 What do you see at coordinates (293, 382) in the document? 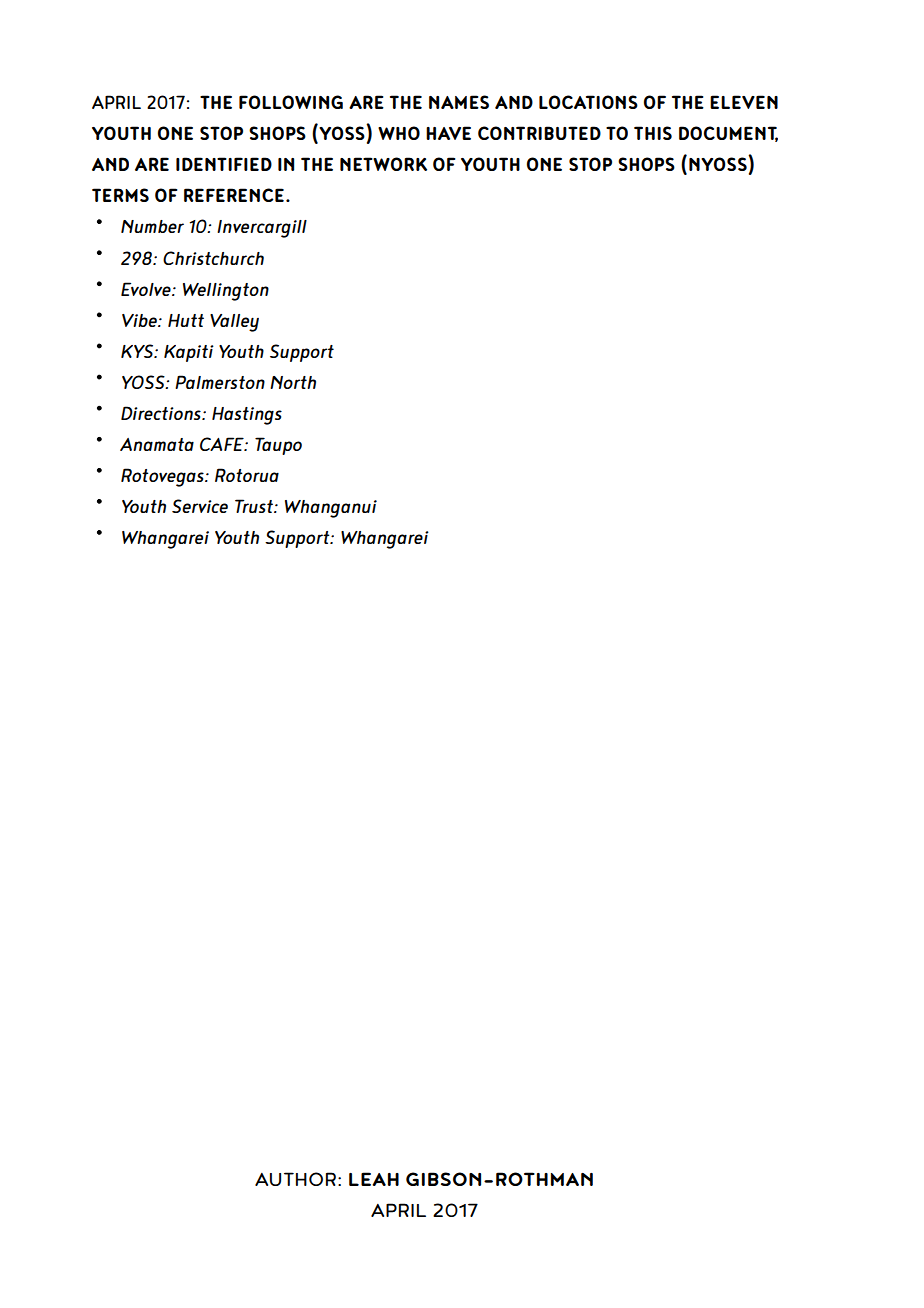
I see `North` at bounding box center [293, 382].
